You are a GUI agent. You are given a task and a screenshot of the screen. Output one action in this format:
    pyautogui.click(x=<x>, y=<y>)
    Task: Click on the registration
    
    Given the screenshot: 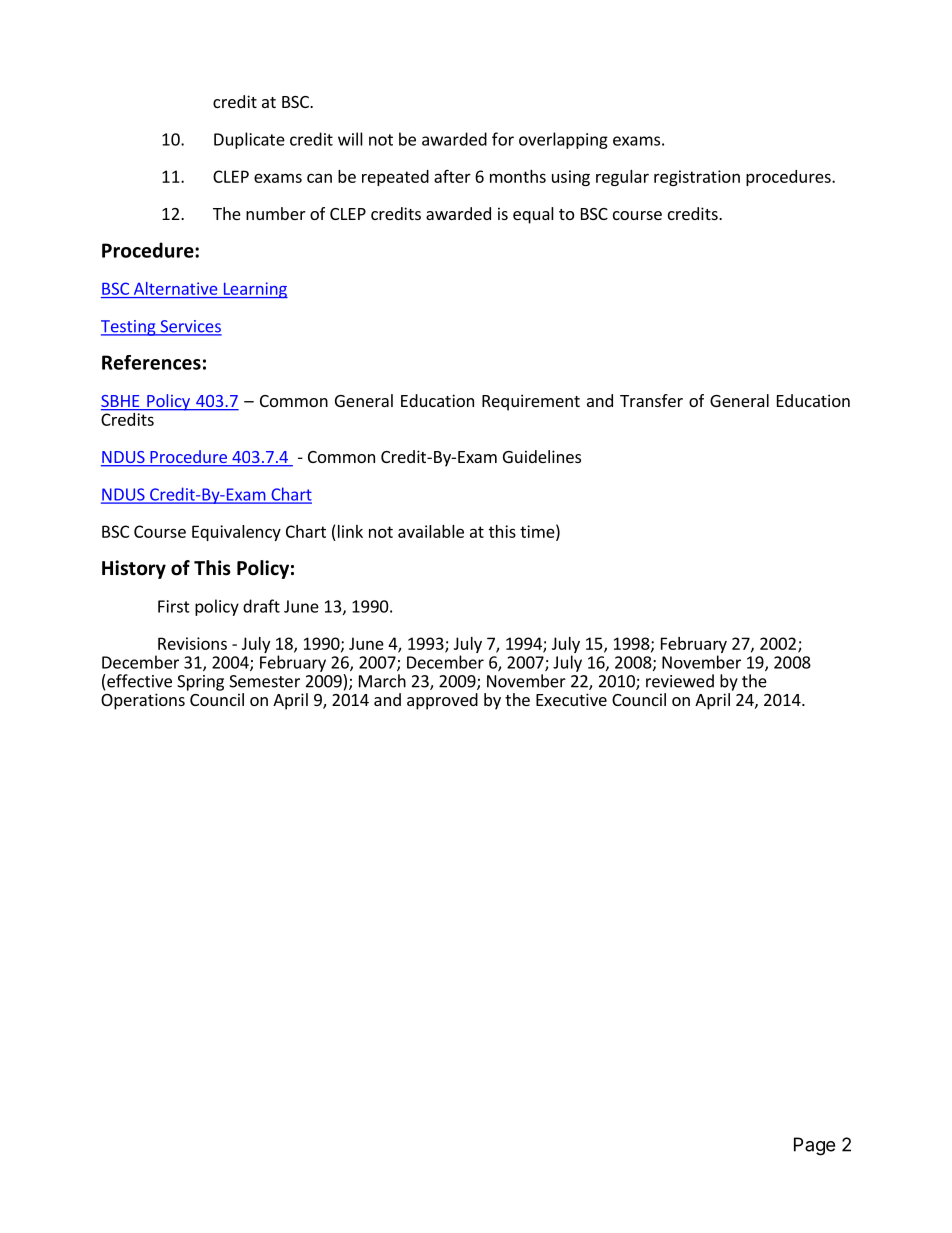 What is the action you would take?
    pyautogui.click(x=697, y=178)
